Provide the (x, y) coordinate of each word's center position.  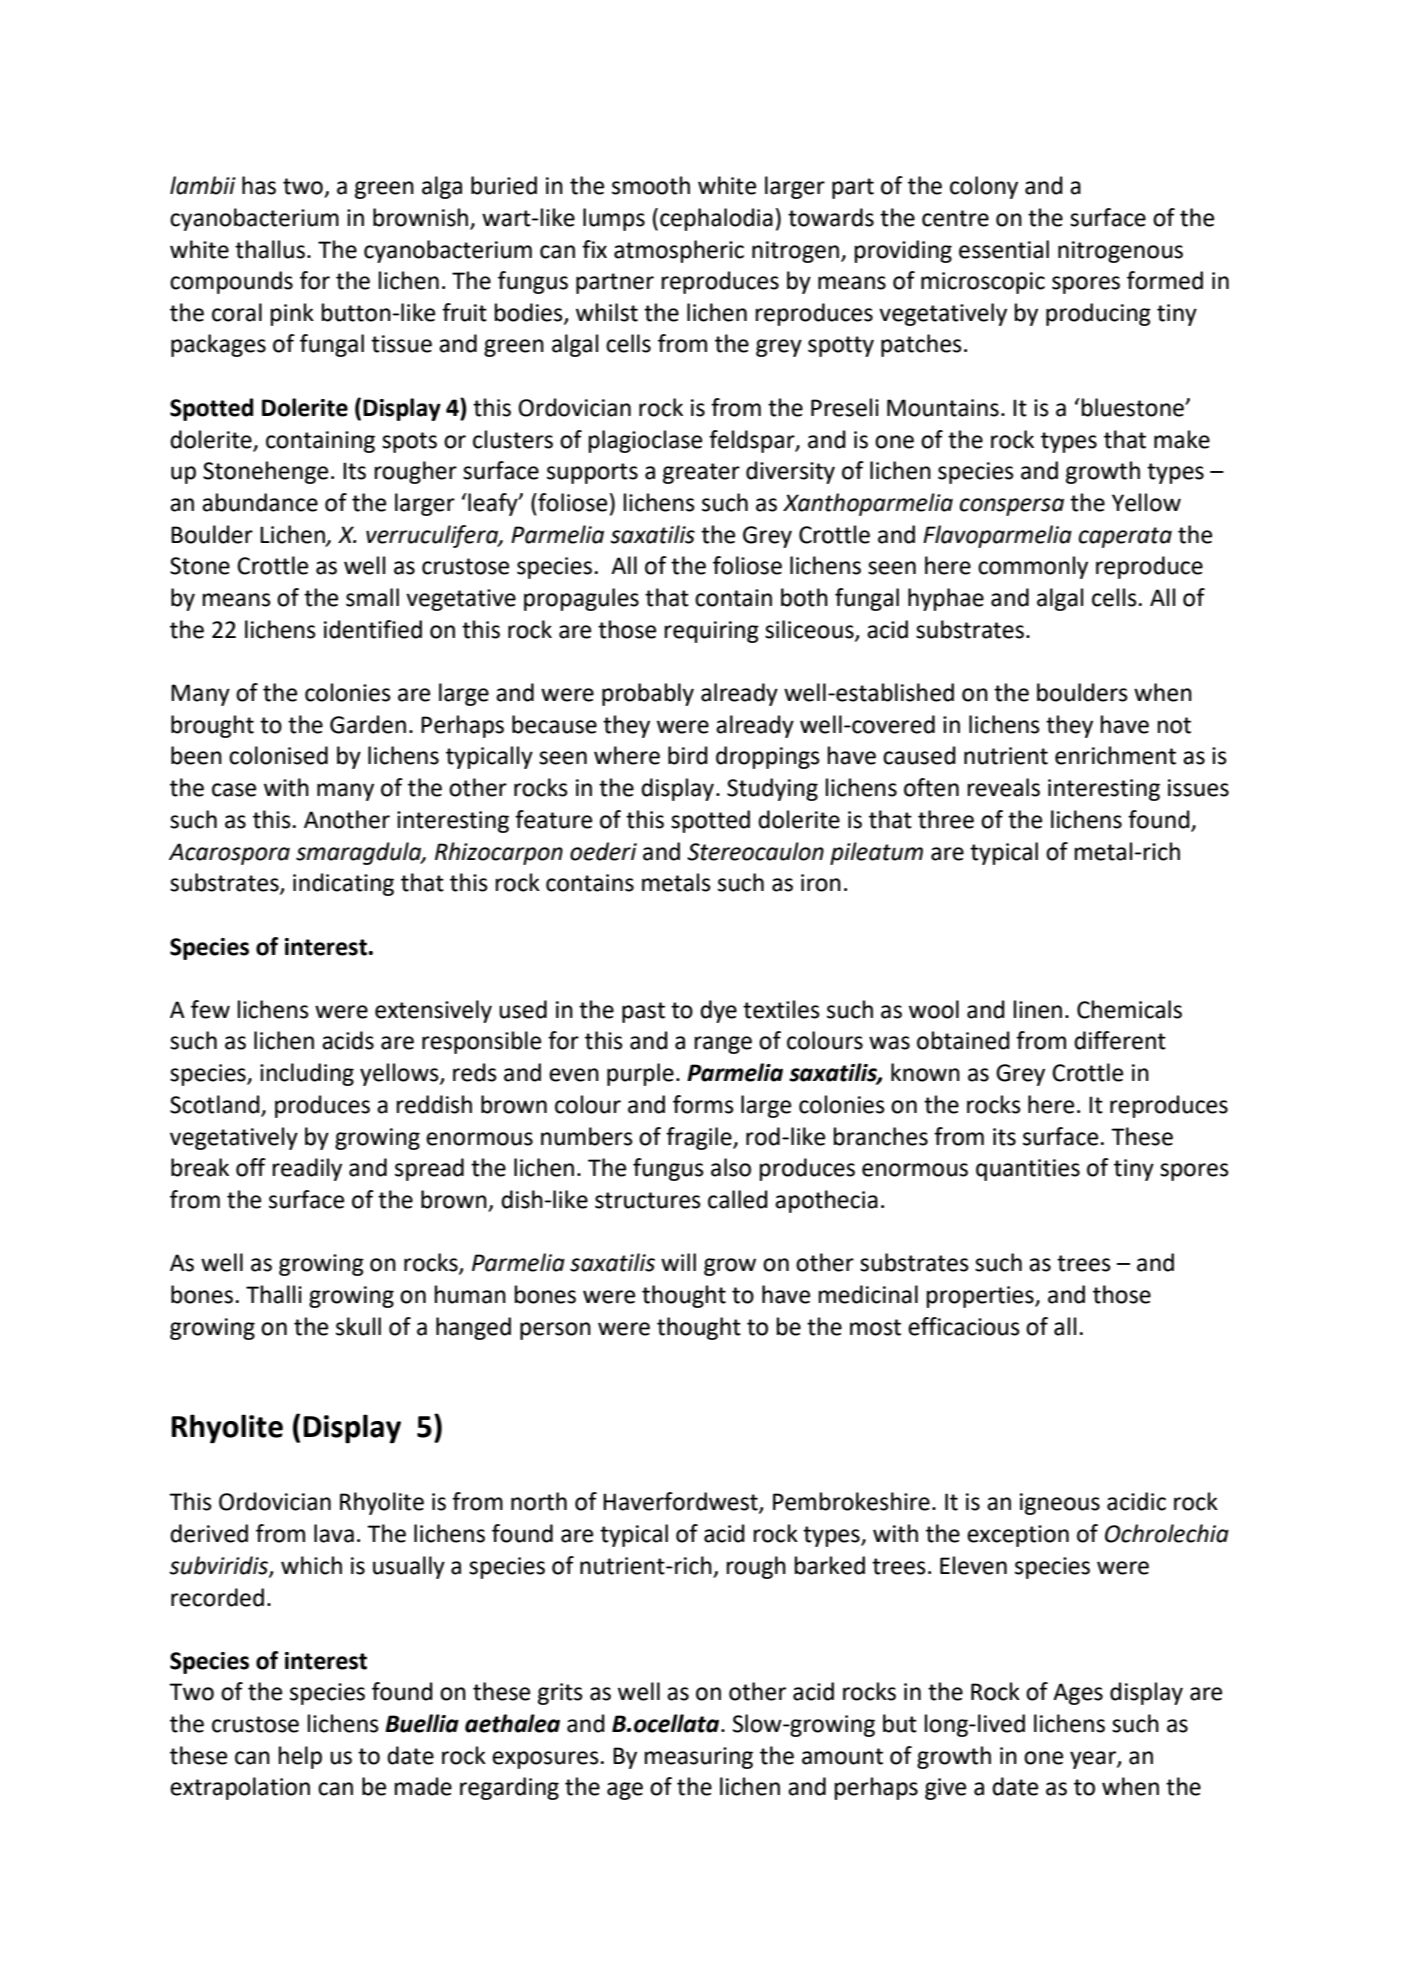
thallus (270, 249)
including (307, 1074)
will (678, 1262)
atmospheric (679, 251)
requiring (712, 632)
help (300, 1757)
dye (718, 1011)
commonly (1033, 567)
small (372, 597)
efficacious (964, 1326)
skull (358, 1326)
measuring (699, 1758)
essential (1004, 249)
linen (1038, 1009)
